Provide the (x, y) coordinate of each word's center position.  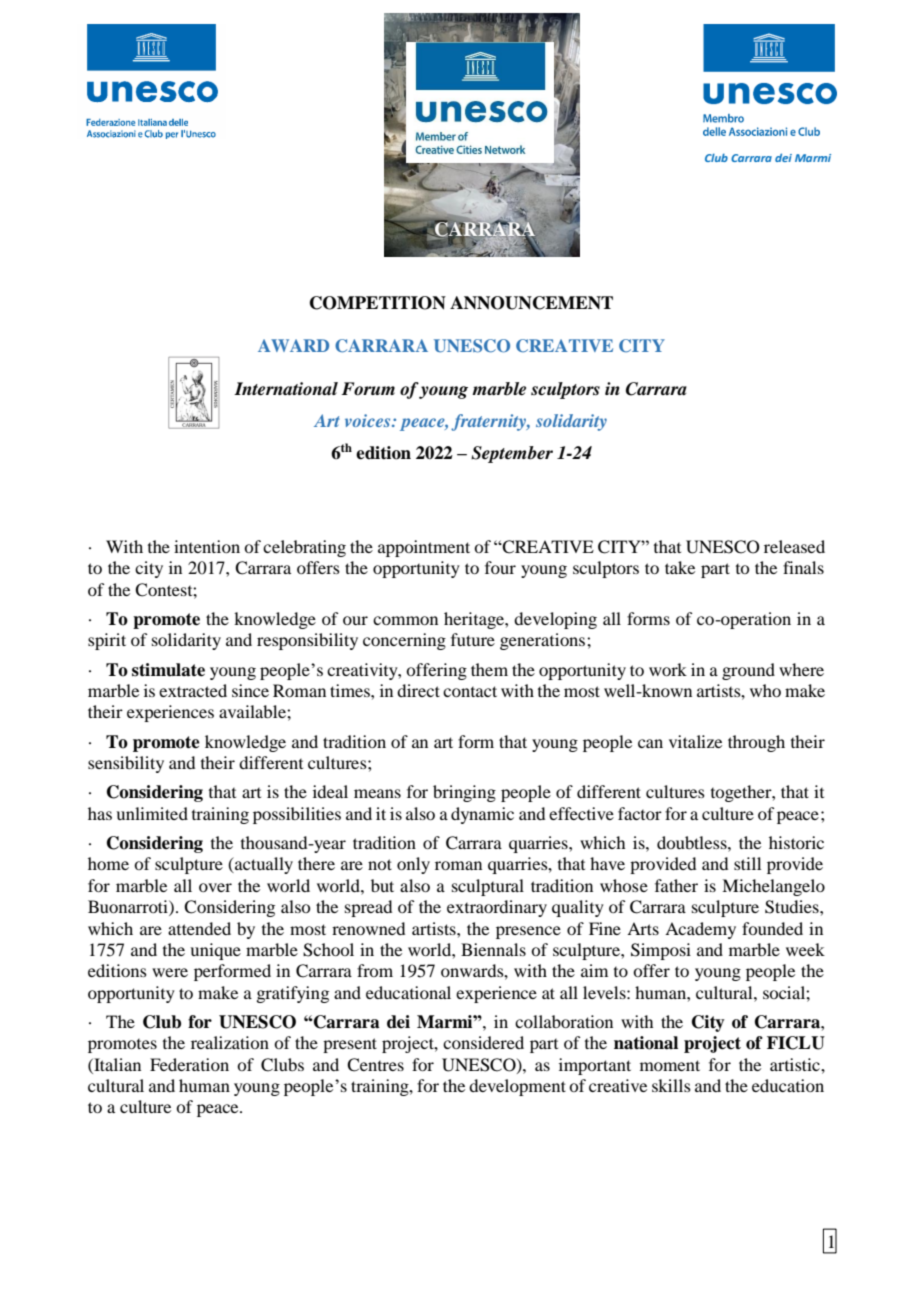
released (794, 546)
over (215, 887)
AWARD (293, 345)
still (747, 863)
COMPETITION (378, 303)
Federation (189, 1064)
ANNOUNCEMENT (531, 303)
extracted (193, 690)
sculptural (488, 887)
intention (207, 546)
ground (748, 671)
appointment (424, 548)
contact (470, 691)
